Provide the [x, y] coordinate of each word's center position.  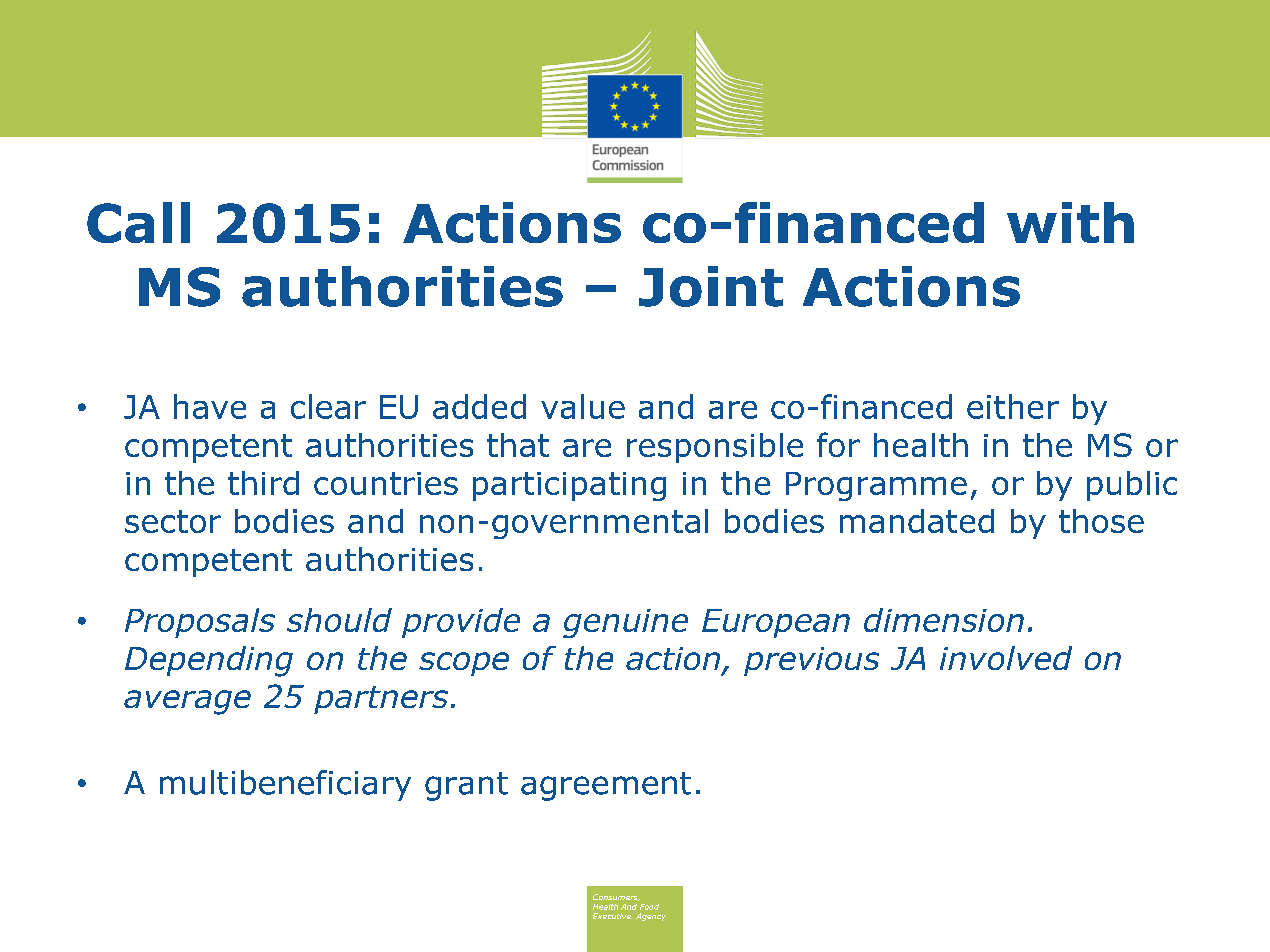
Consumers [616, 897]
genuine [625, 623]
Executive [612, 916]
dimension [944, 620]
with [1070, 222]
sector [173, 521]
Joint [711, 286]
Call [138, 222]
